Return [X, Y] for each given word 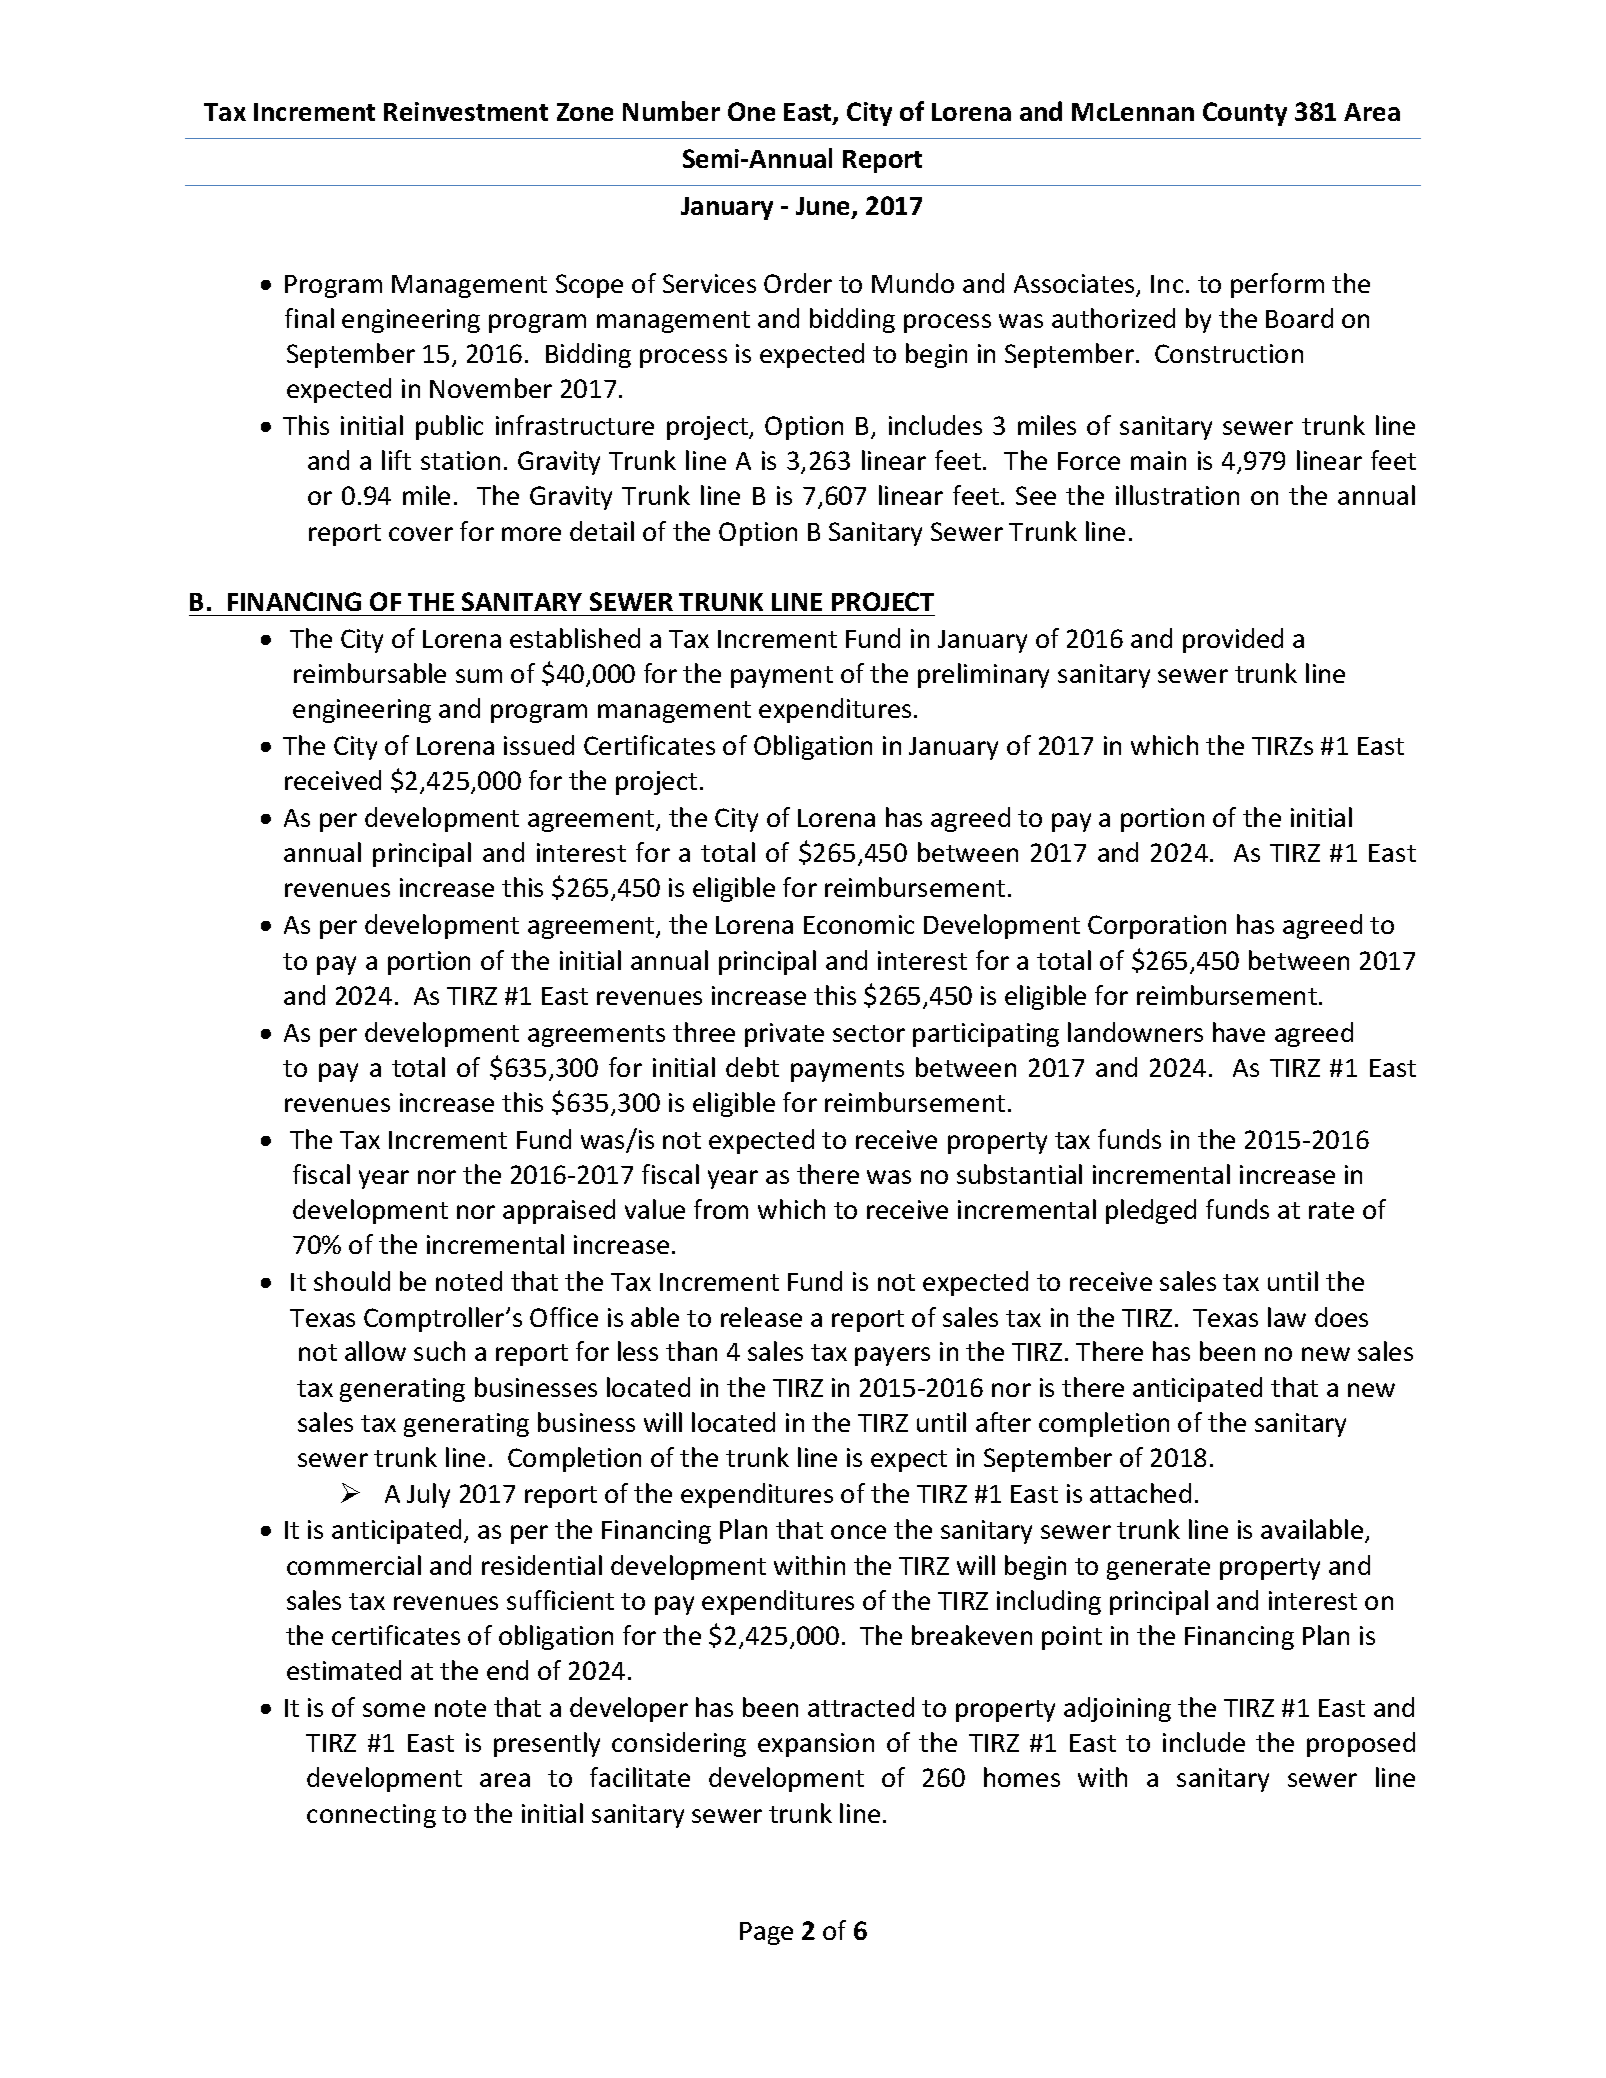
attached [1140, 1493]
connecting [371, 1816]
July [428, 1495]
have [1239, 1032]
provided [1233, 640]
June [824, 208]
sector [869, 1033]
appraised [559, 1211]
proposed [1361, 1744]
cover [421, 534]
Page [766, 1933]
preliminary [983, 675]
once [858, 1532]
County [1245, 114]
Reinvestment [466, 111]
